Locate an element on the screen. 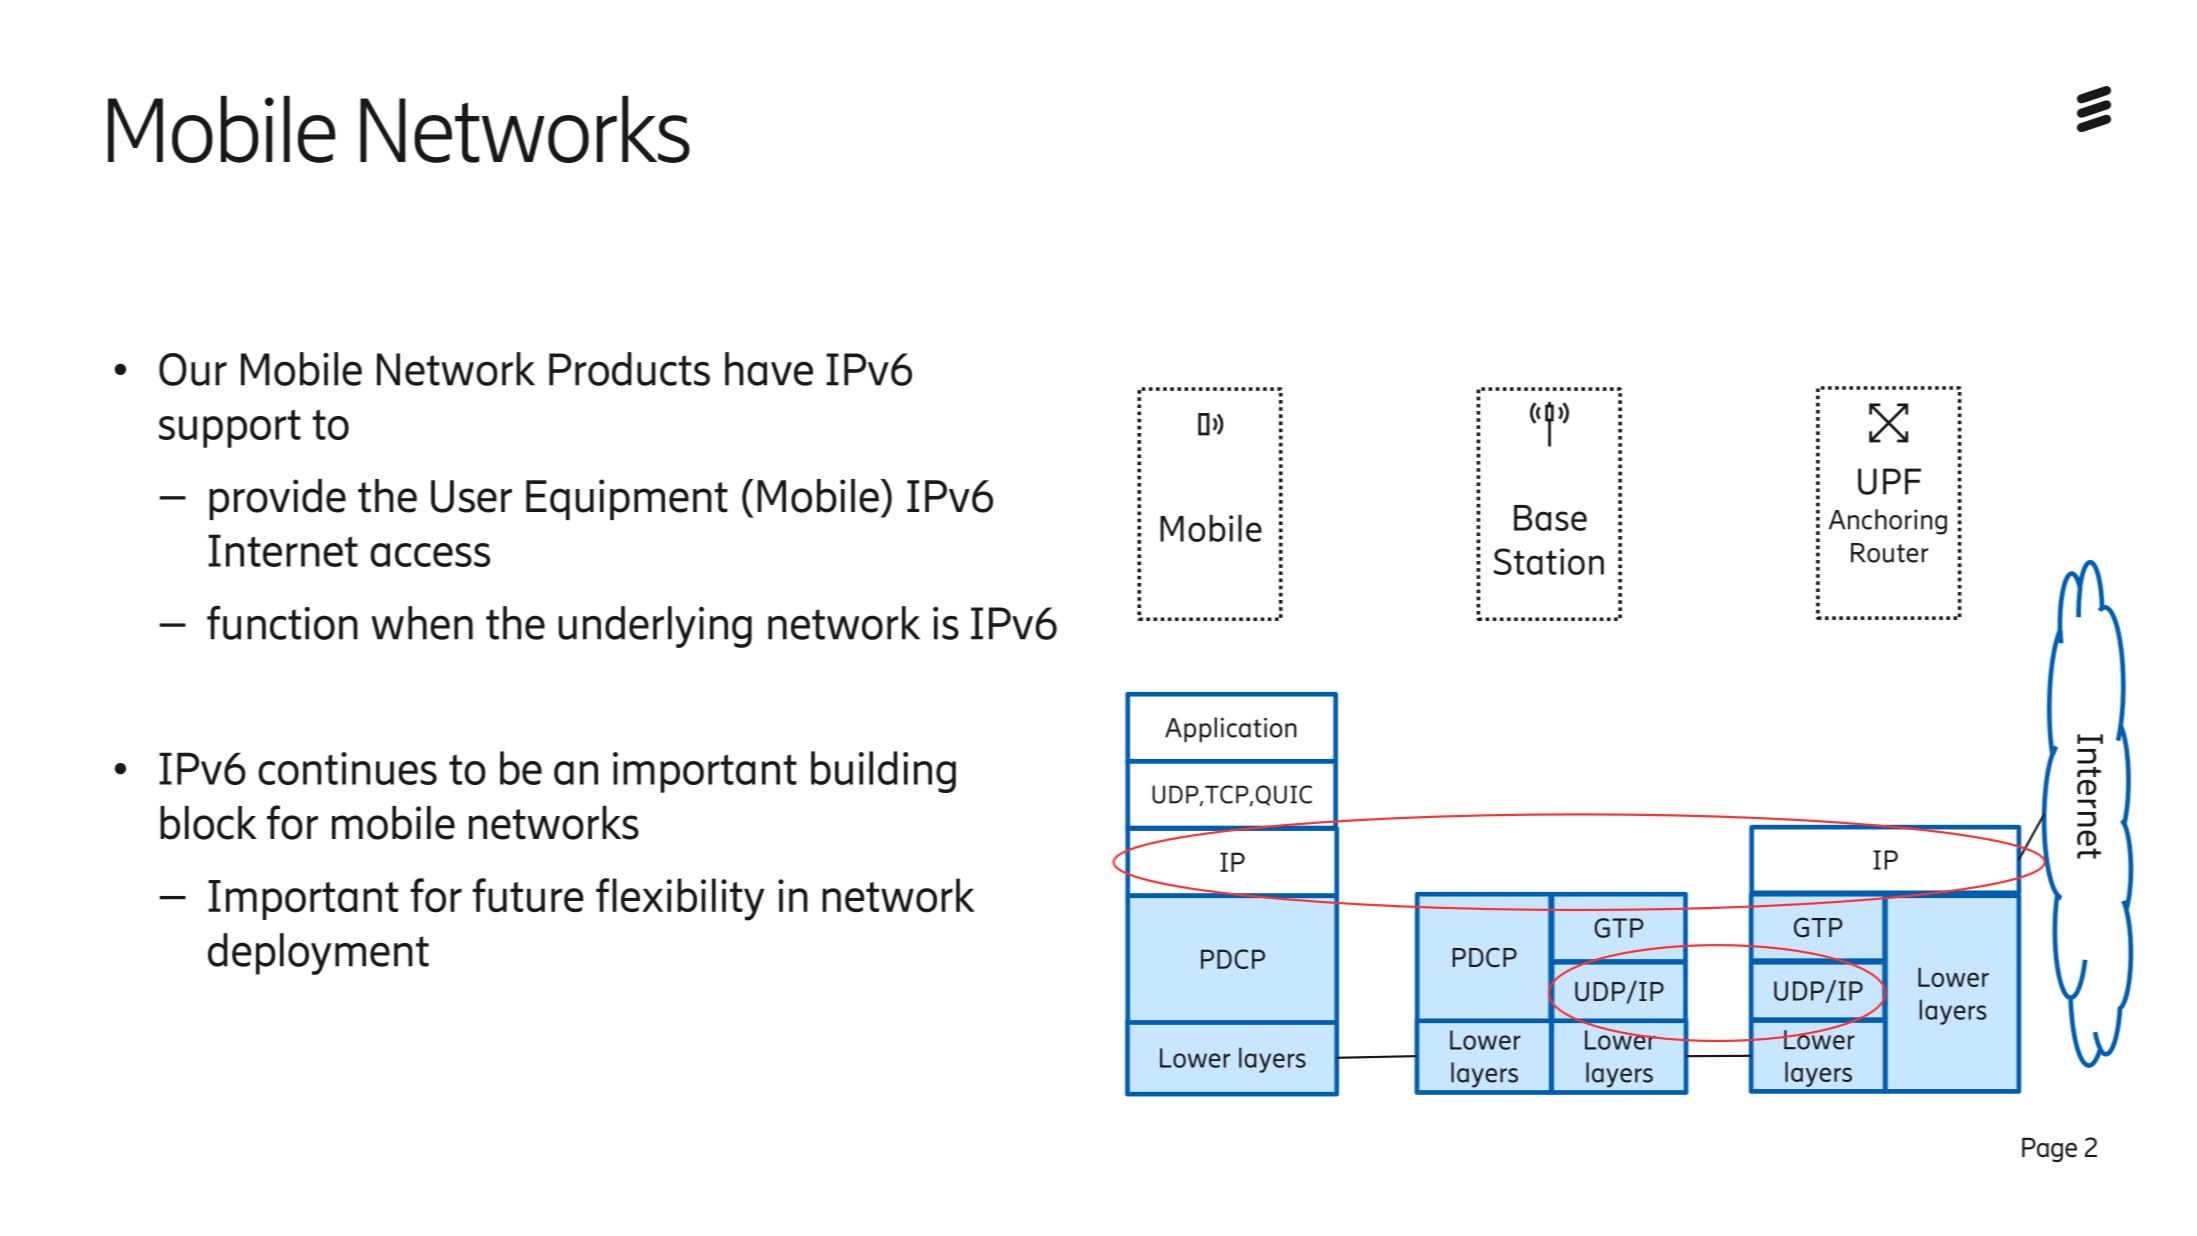 The height and width of the screenshot is (1236, 2197). Application is located at coordinates (1231, 729).
